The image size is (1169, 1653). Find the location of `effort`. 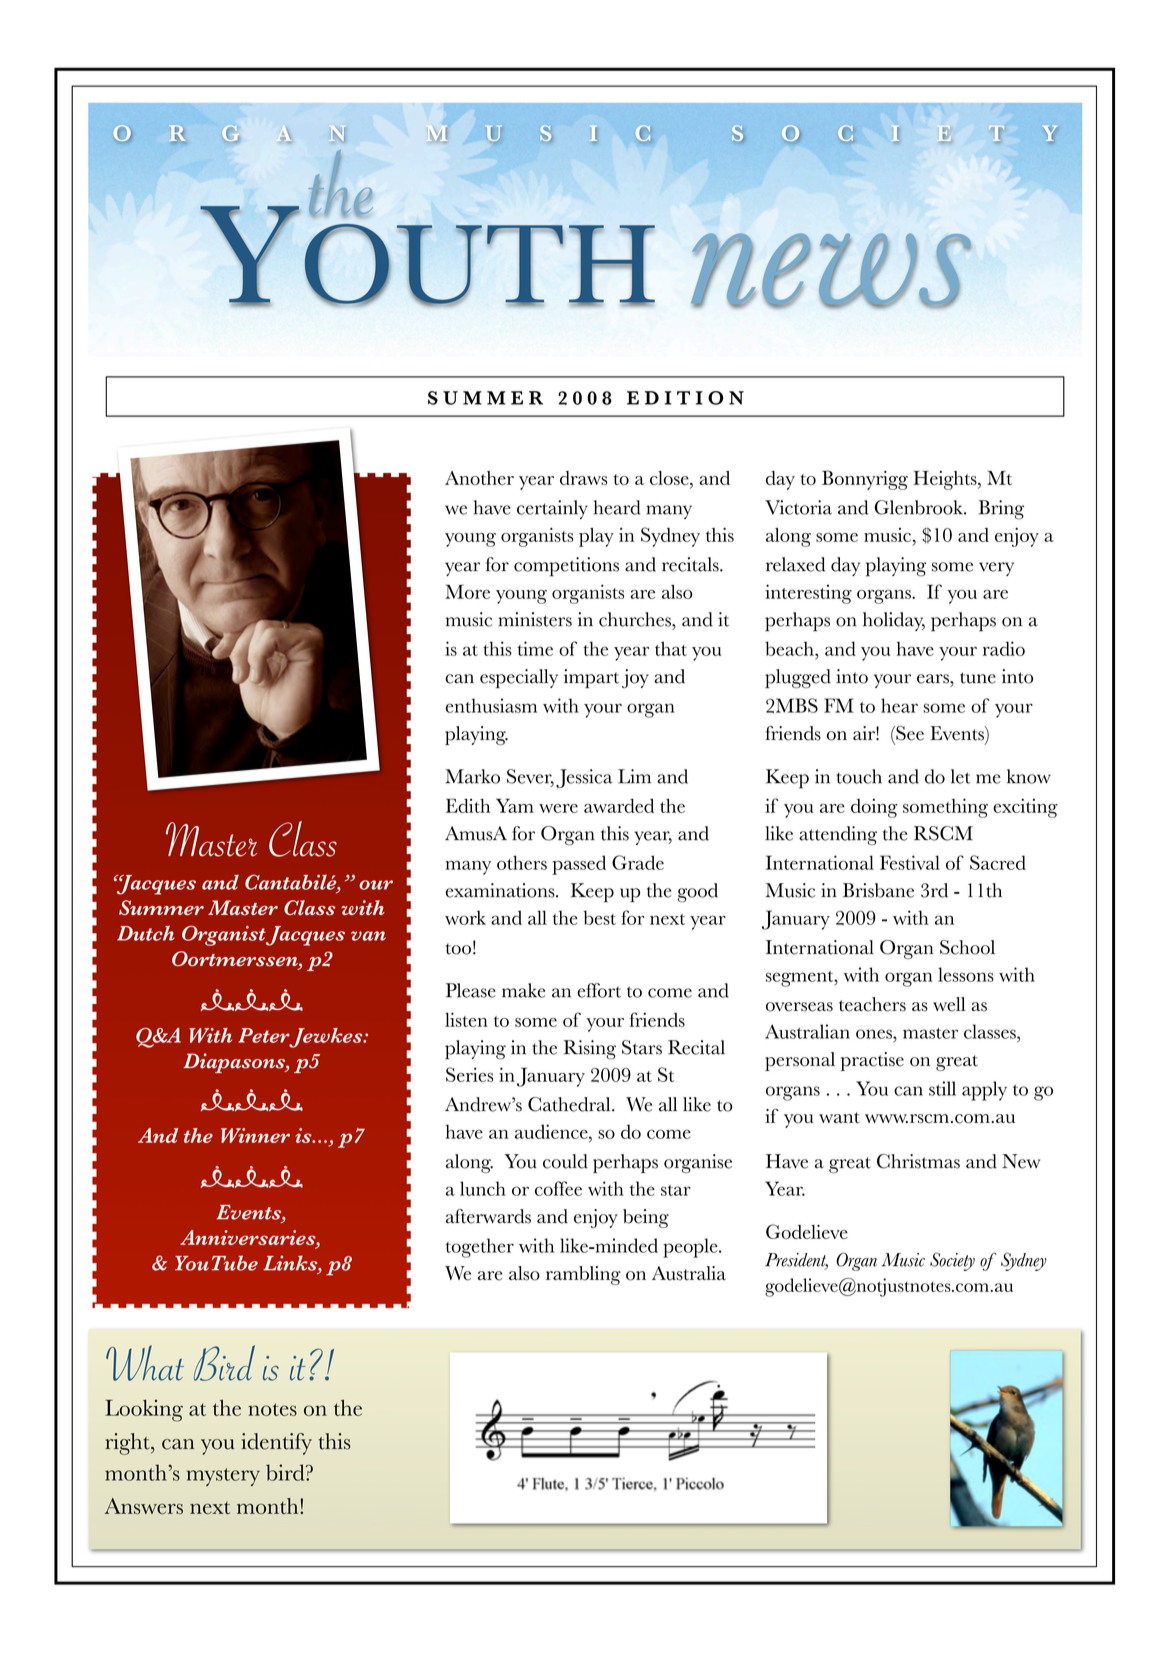

effort is located at coordinates (599, 990).
